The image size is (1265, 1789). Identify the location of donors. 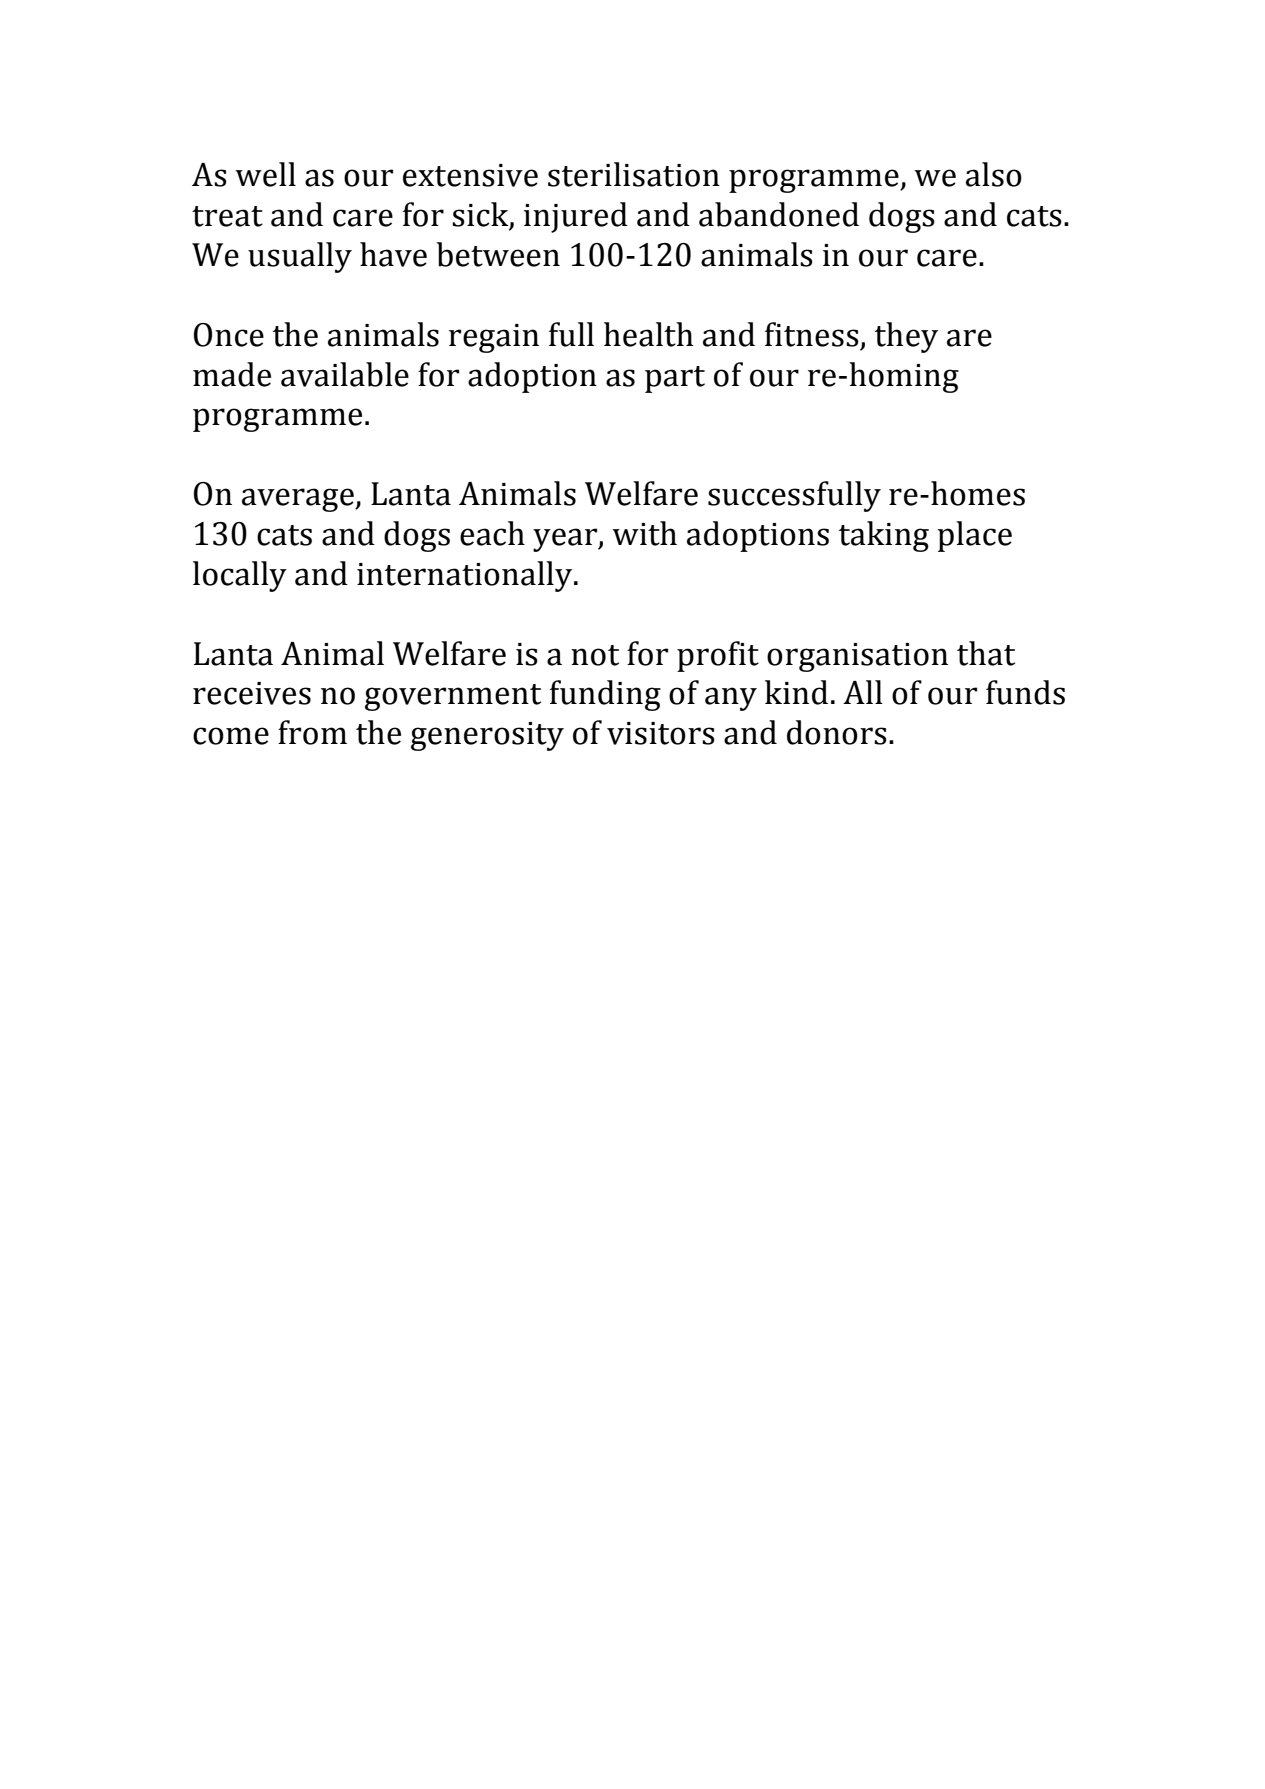
(837, 732).
